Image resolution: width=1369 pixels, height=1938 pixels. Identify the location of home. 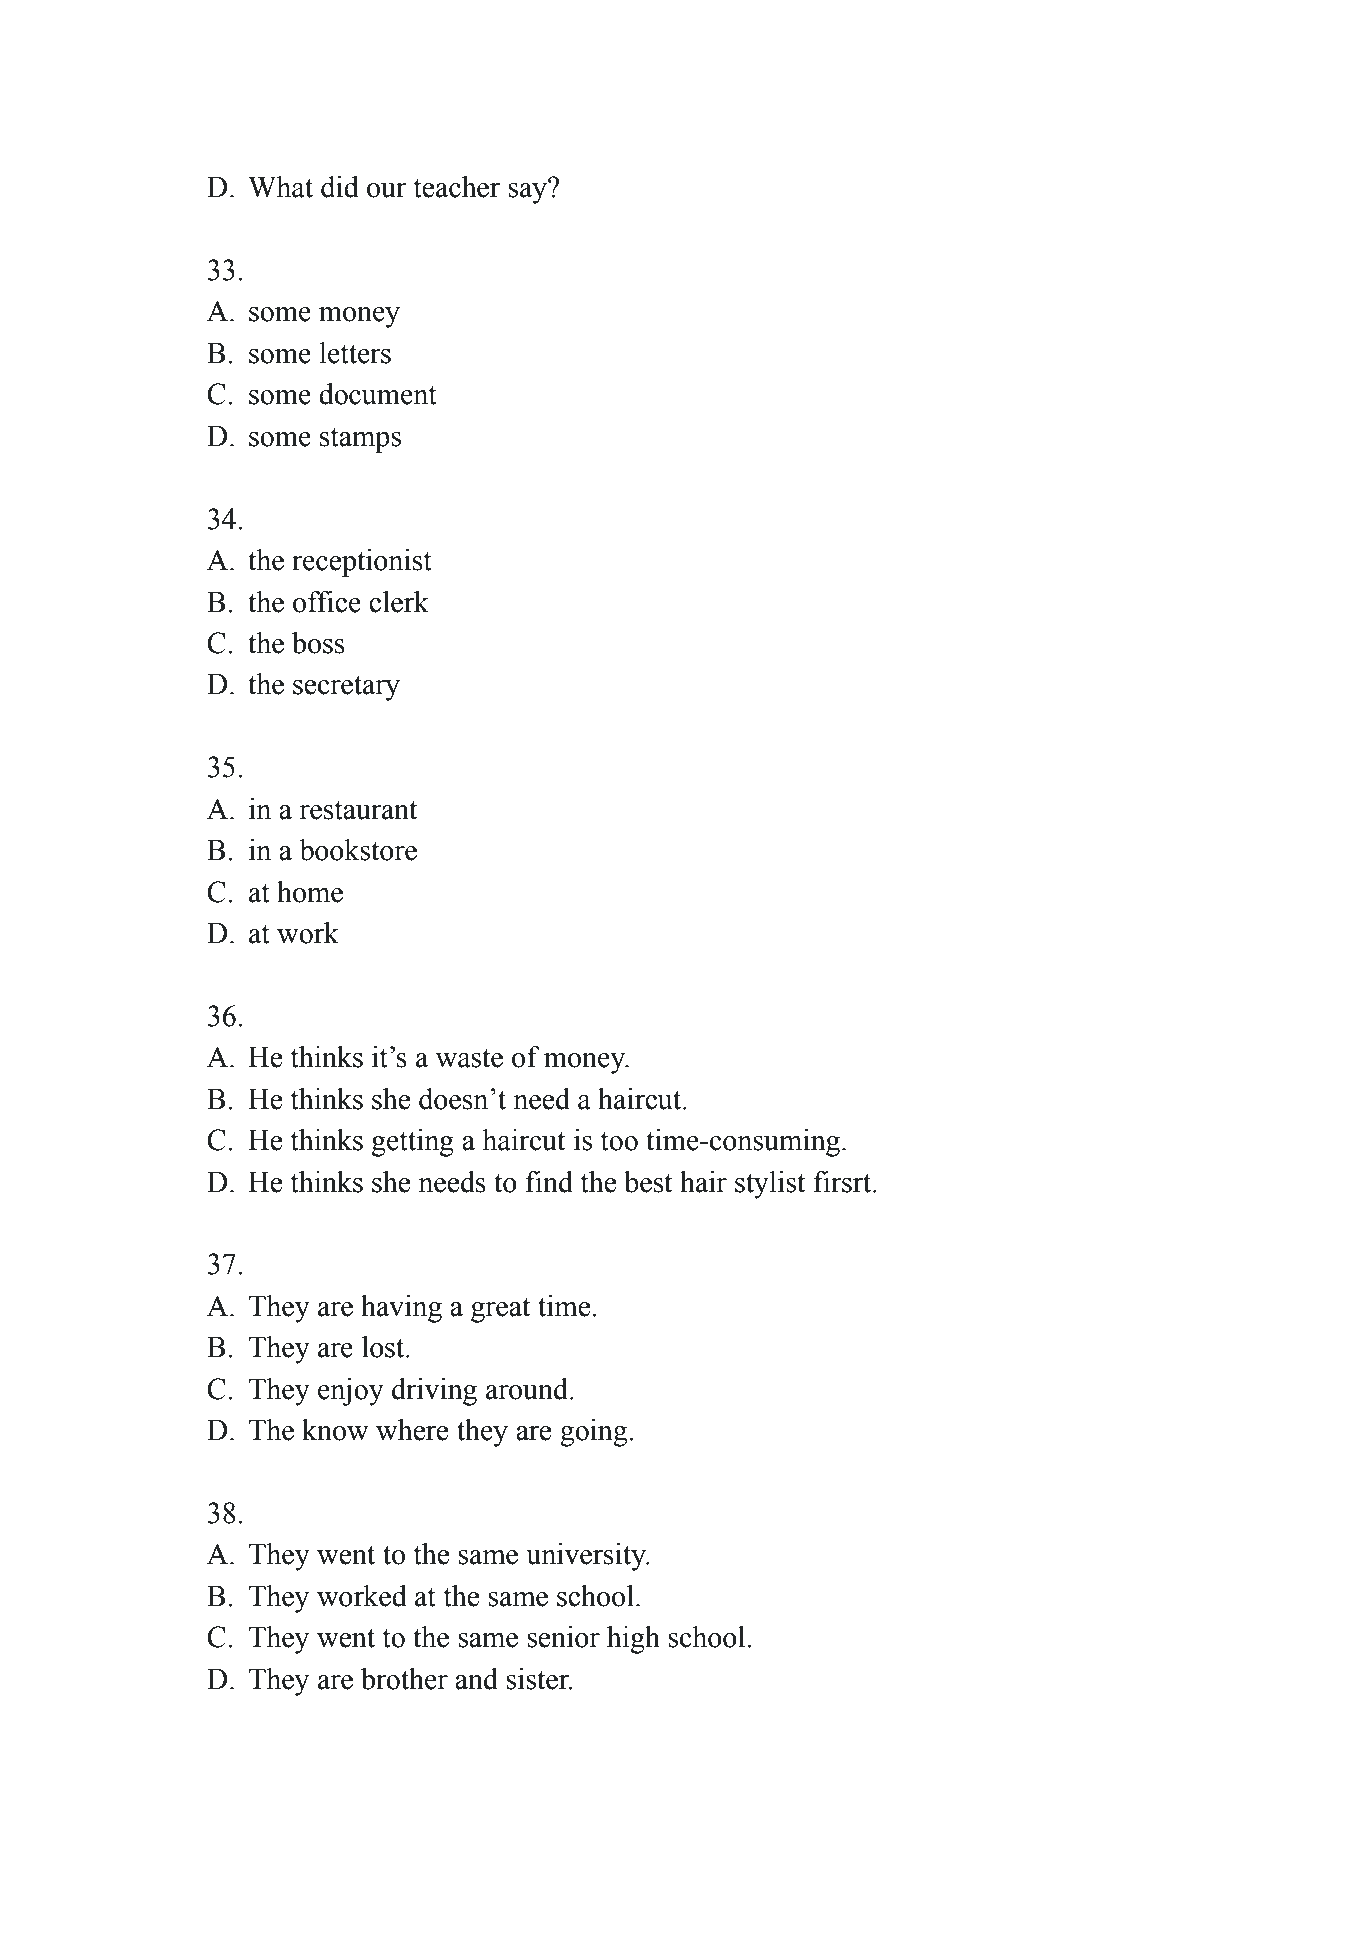
(310, 892).
